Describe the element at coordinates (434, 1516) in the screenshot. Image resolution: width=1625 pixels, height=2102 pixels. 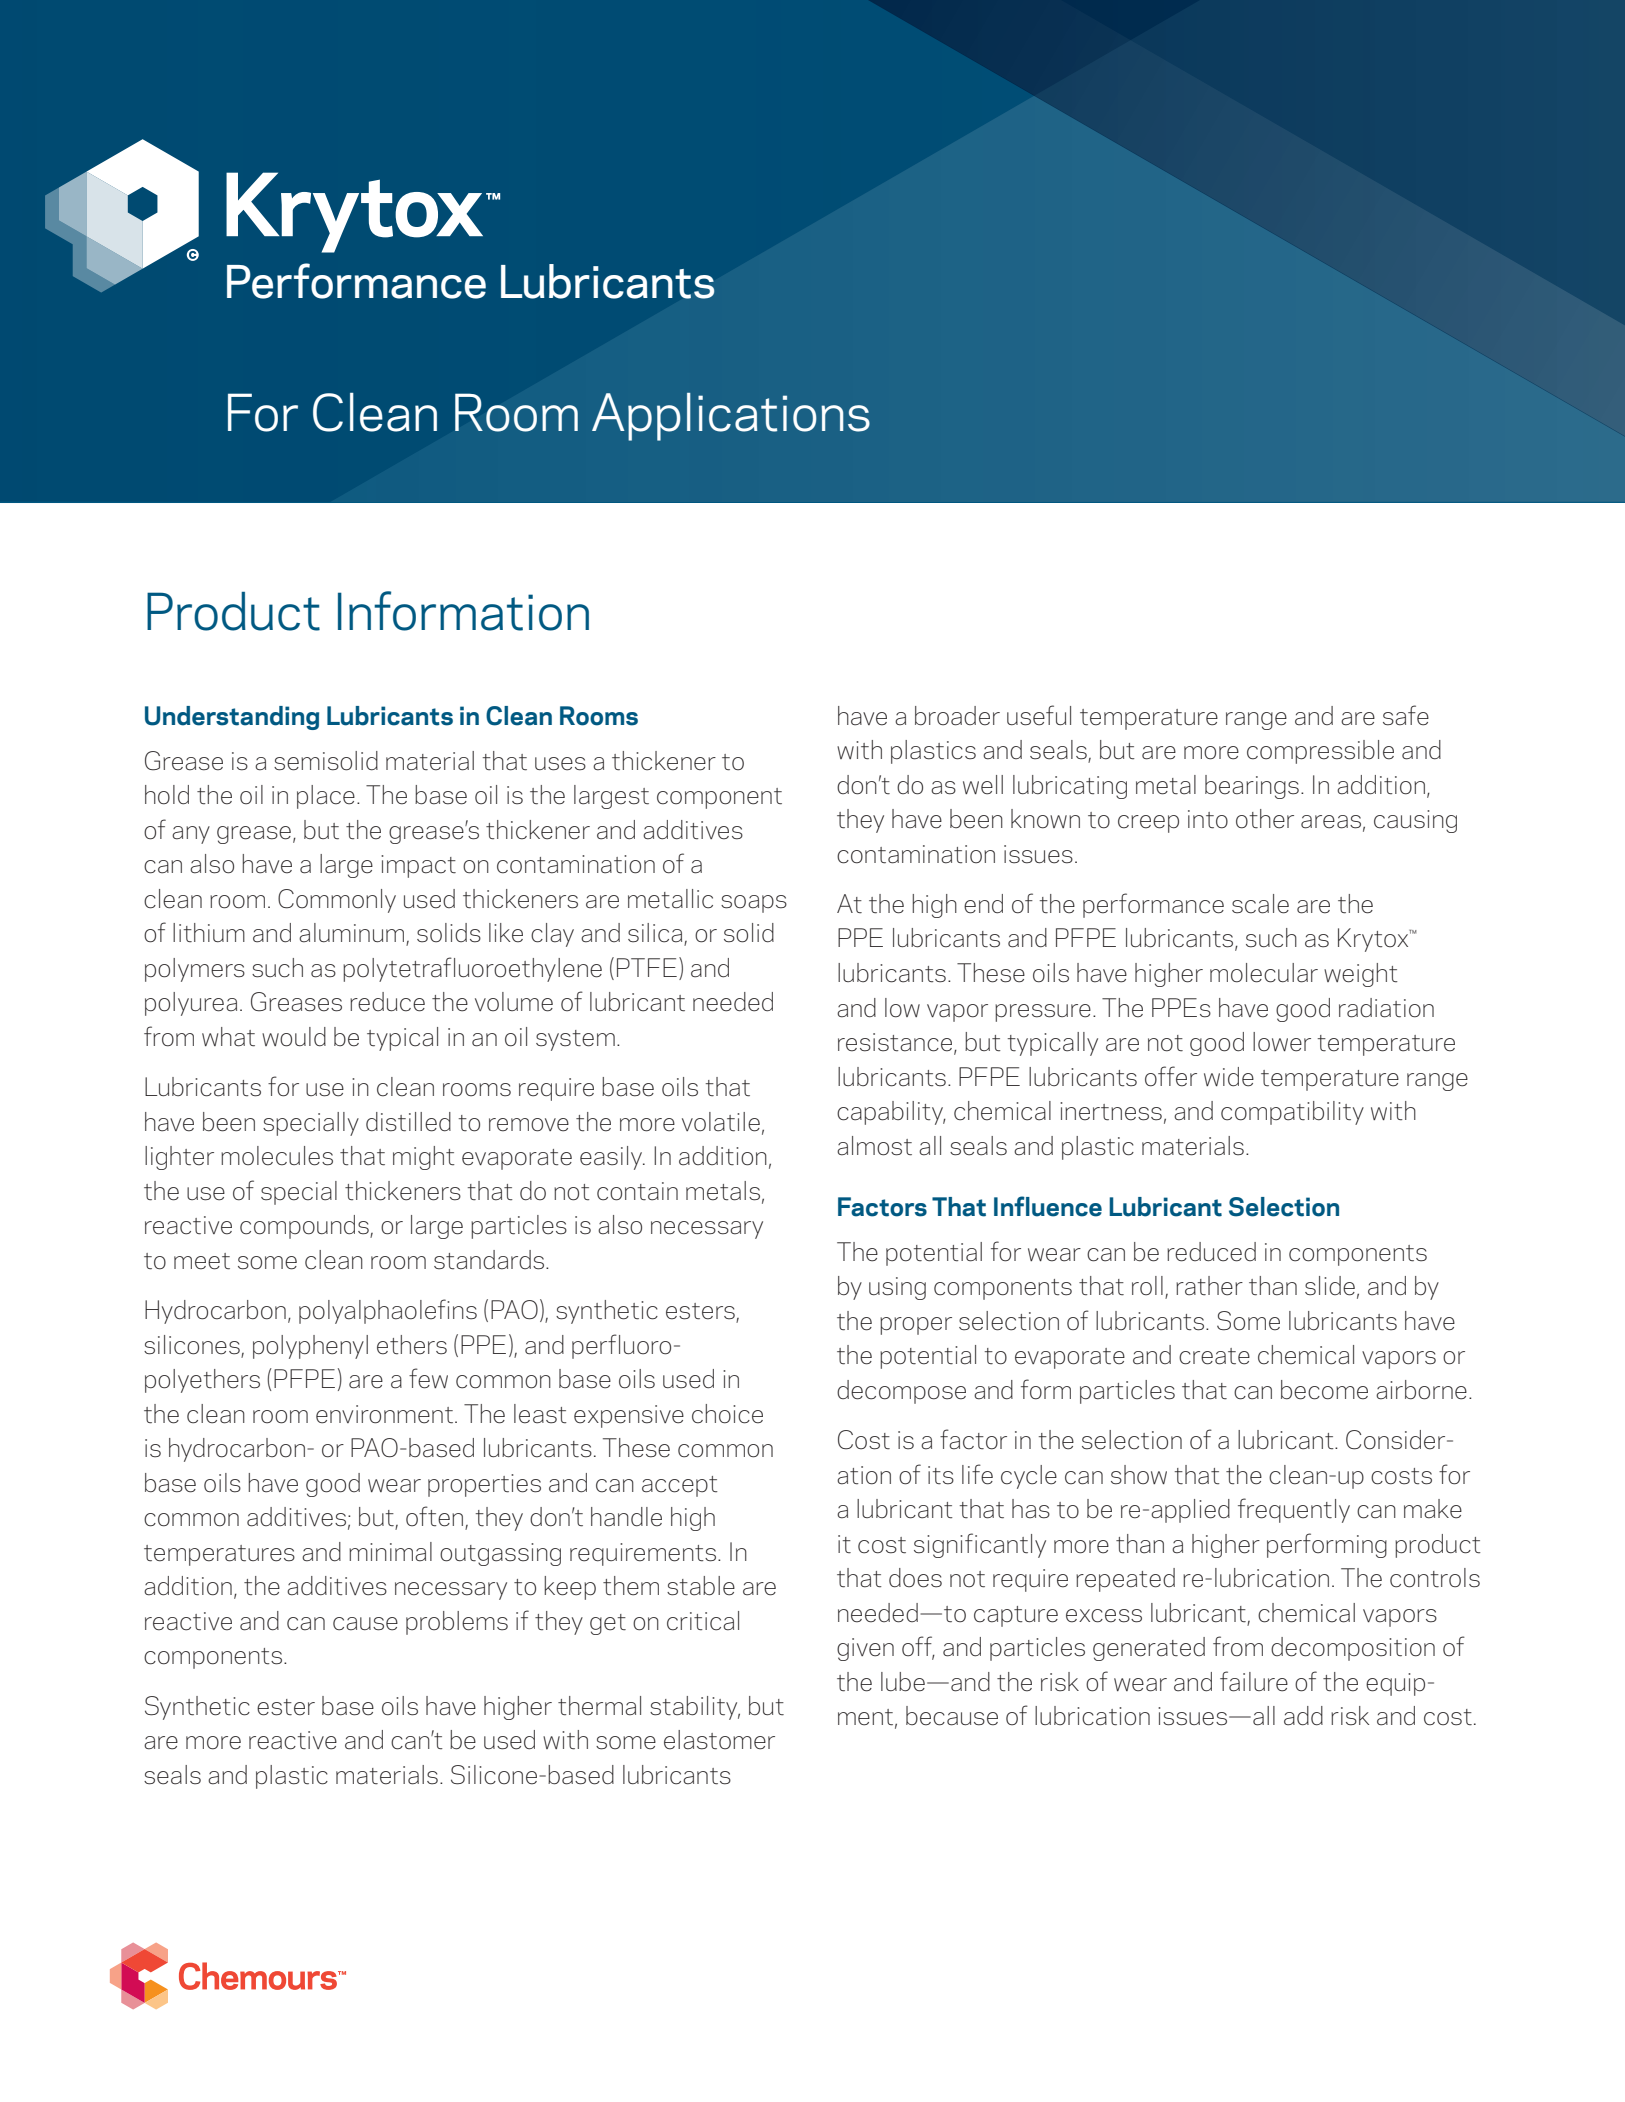
I see `often` at that location.
